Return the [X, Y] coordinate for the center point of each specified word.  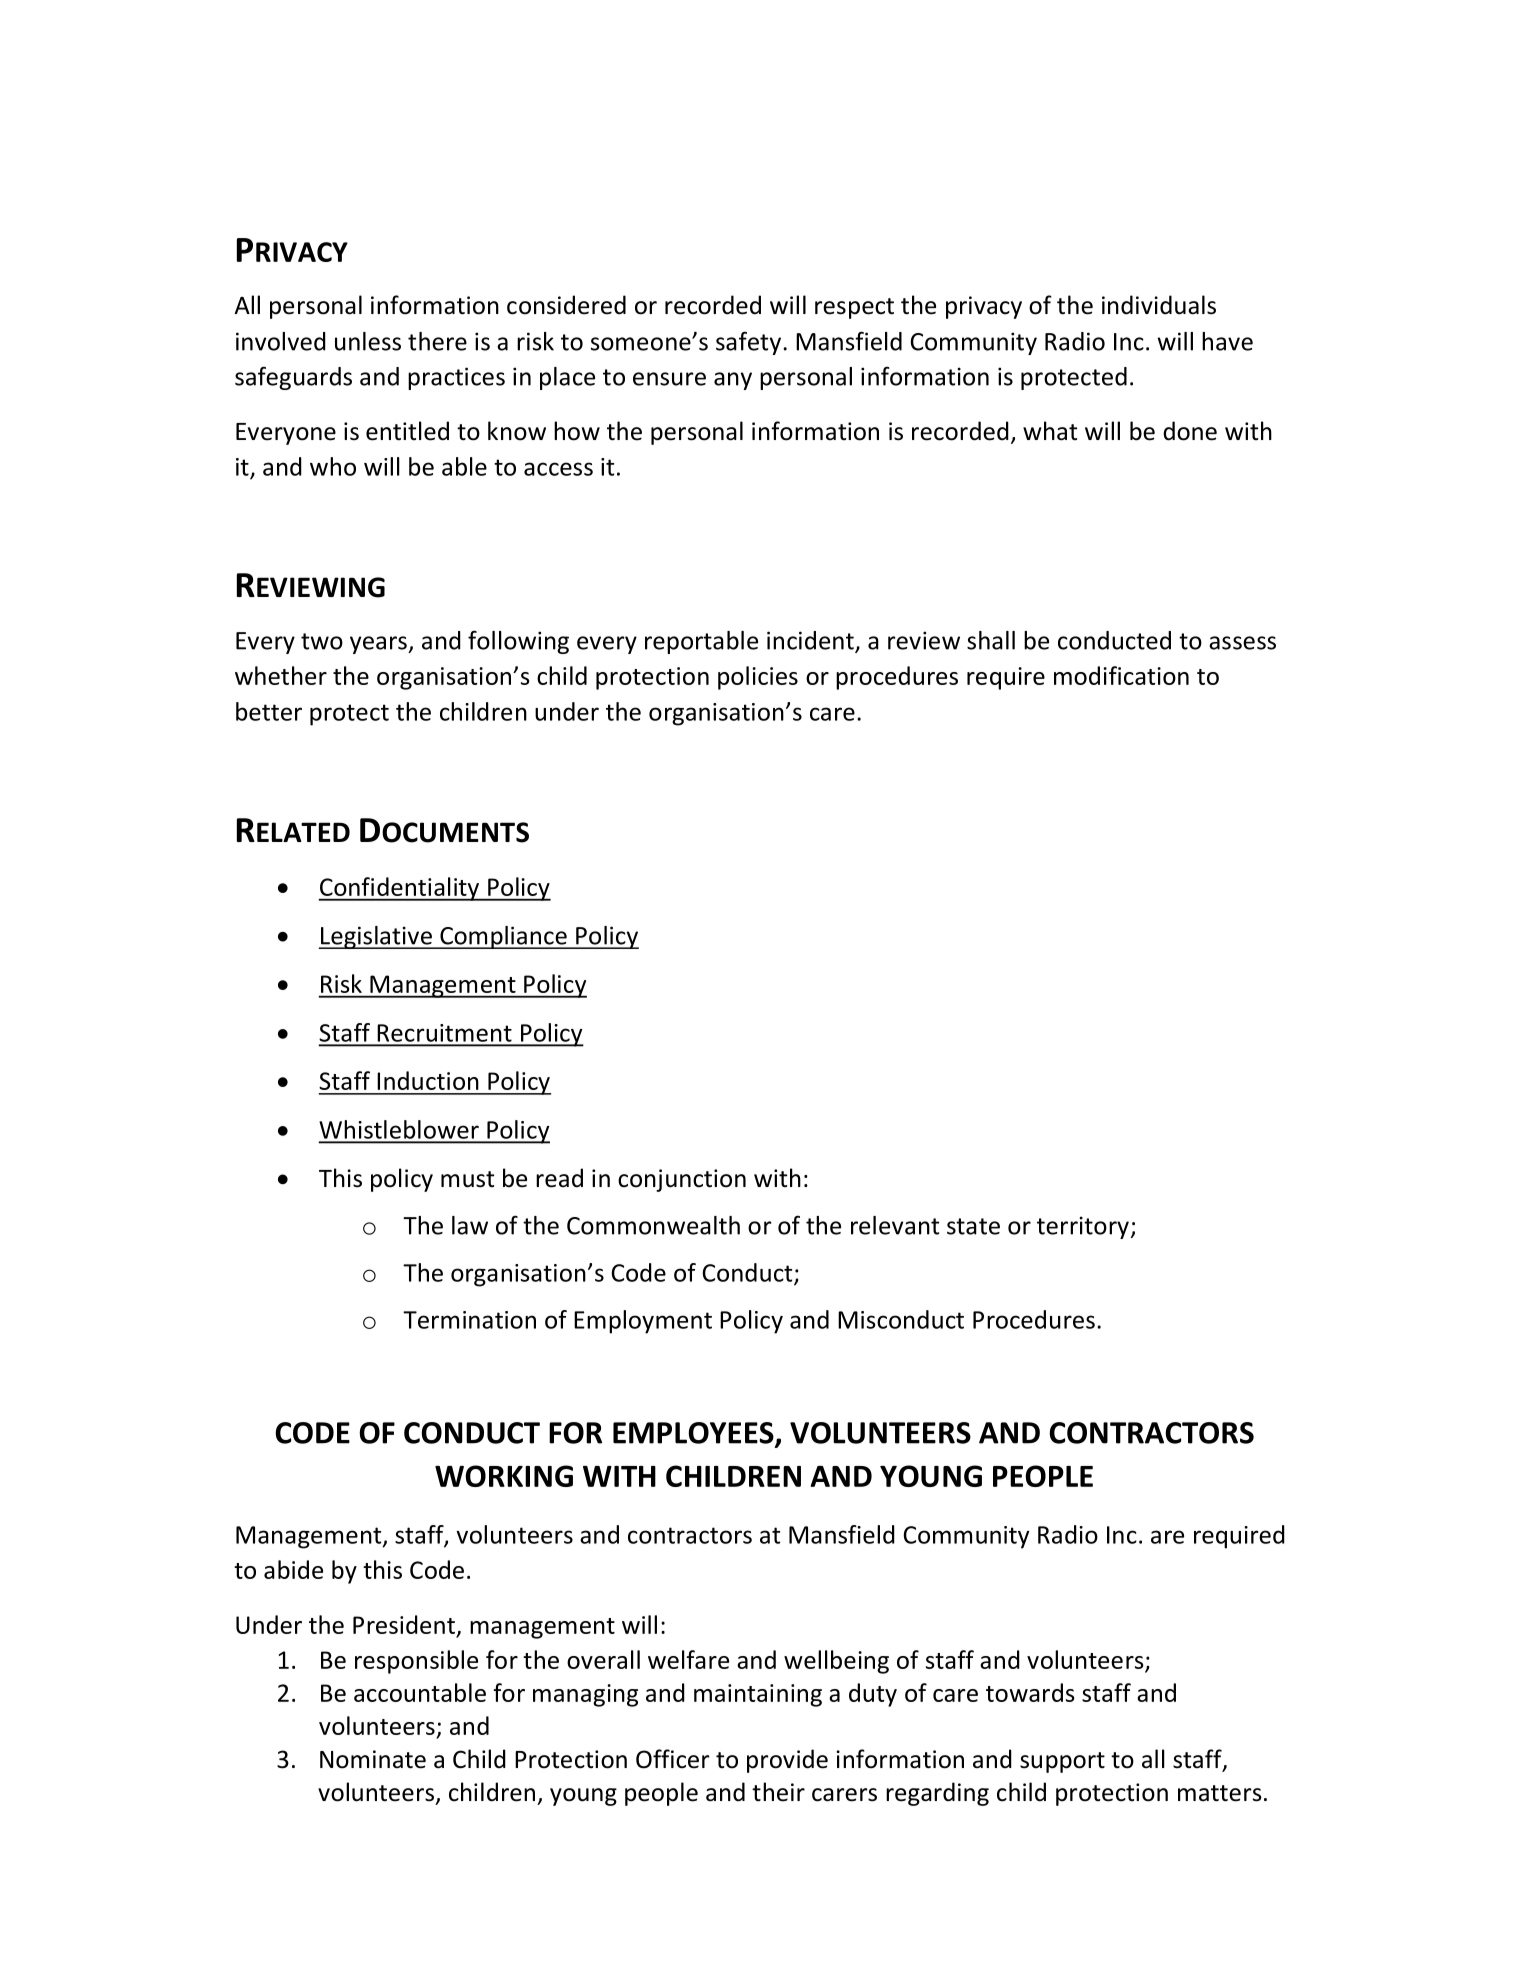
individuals [1159, 305]
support [1062, 1762]
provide [787, 1761]
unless [368, 341]
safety [748, 343]
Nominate [373, 1759]
